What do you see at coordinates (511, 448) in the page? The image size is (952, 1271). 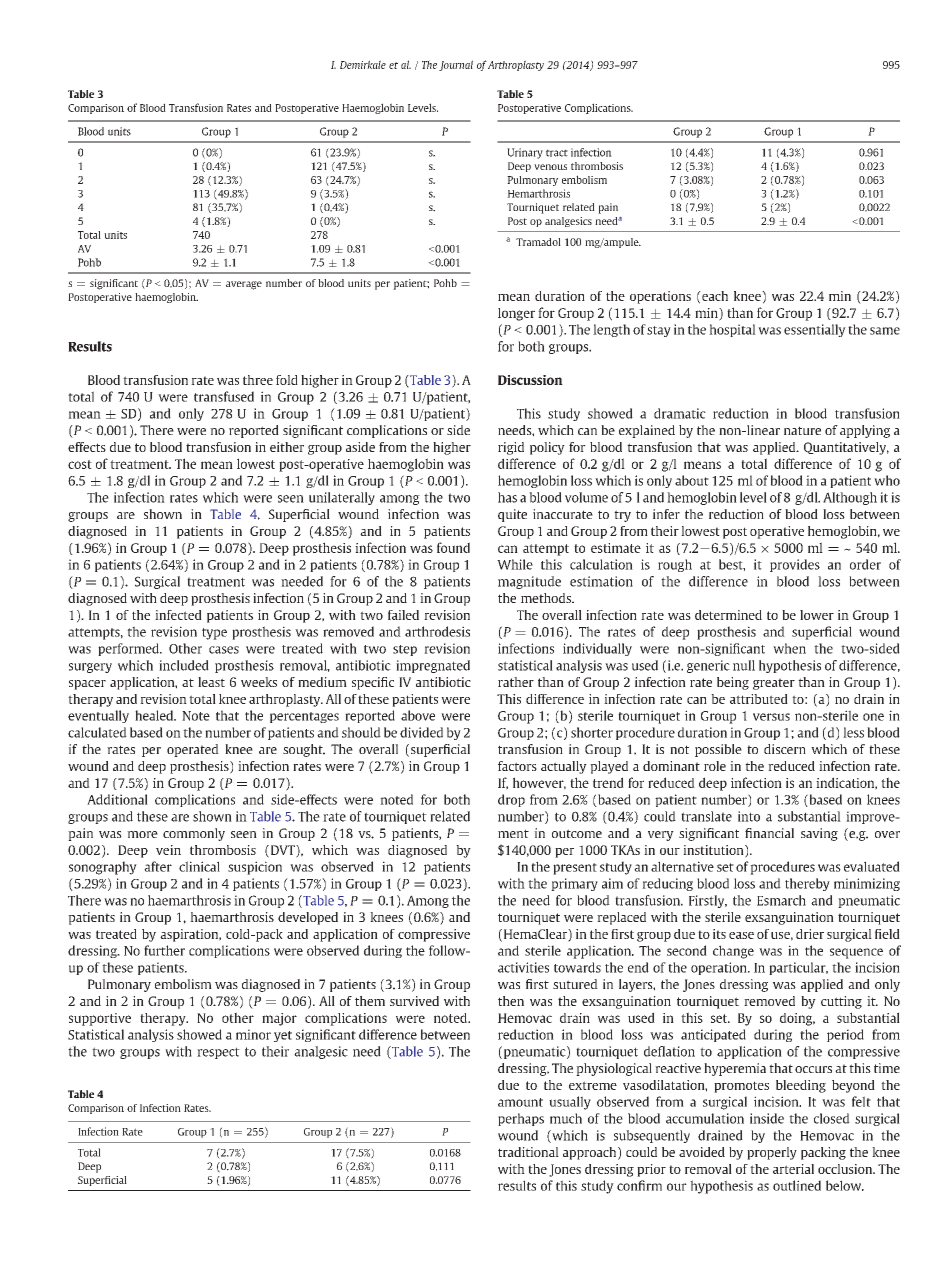 I see `rigid` at bounding box center [511, 448].
